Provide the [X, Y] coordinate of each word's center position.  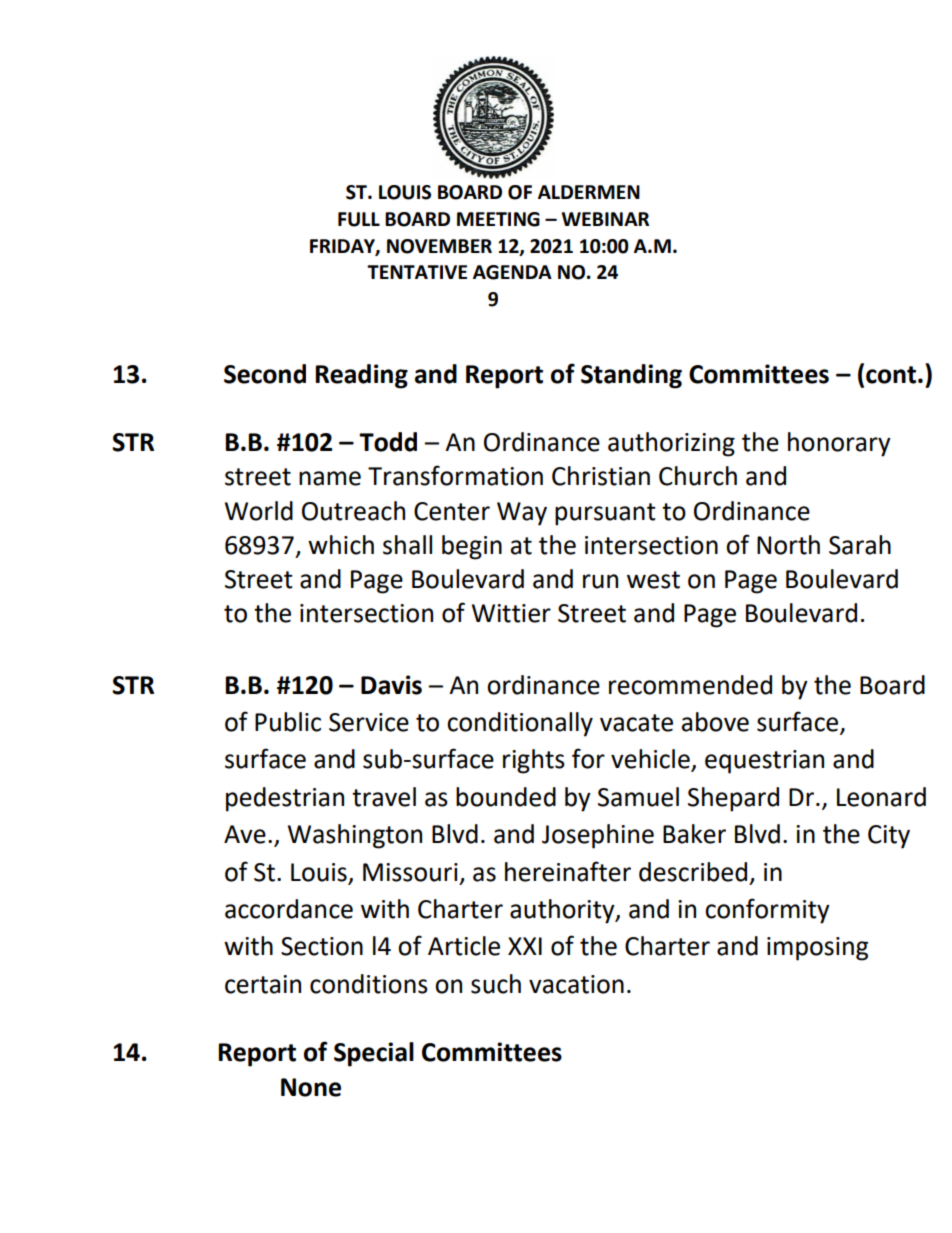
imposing [817, 949]
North [788, 545]
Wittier [511, 613]
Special [374, 1054]
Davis [391, 685]
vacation [576, 984]
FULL [359, 219]
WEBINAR [605, 219]
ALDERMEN [589, 192]
